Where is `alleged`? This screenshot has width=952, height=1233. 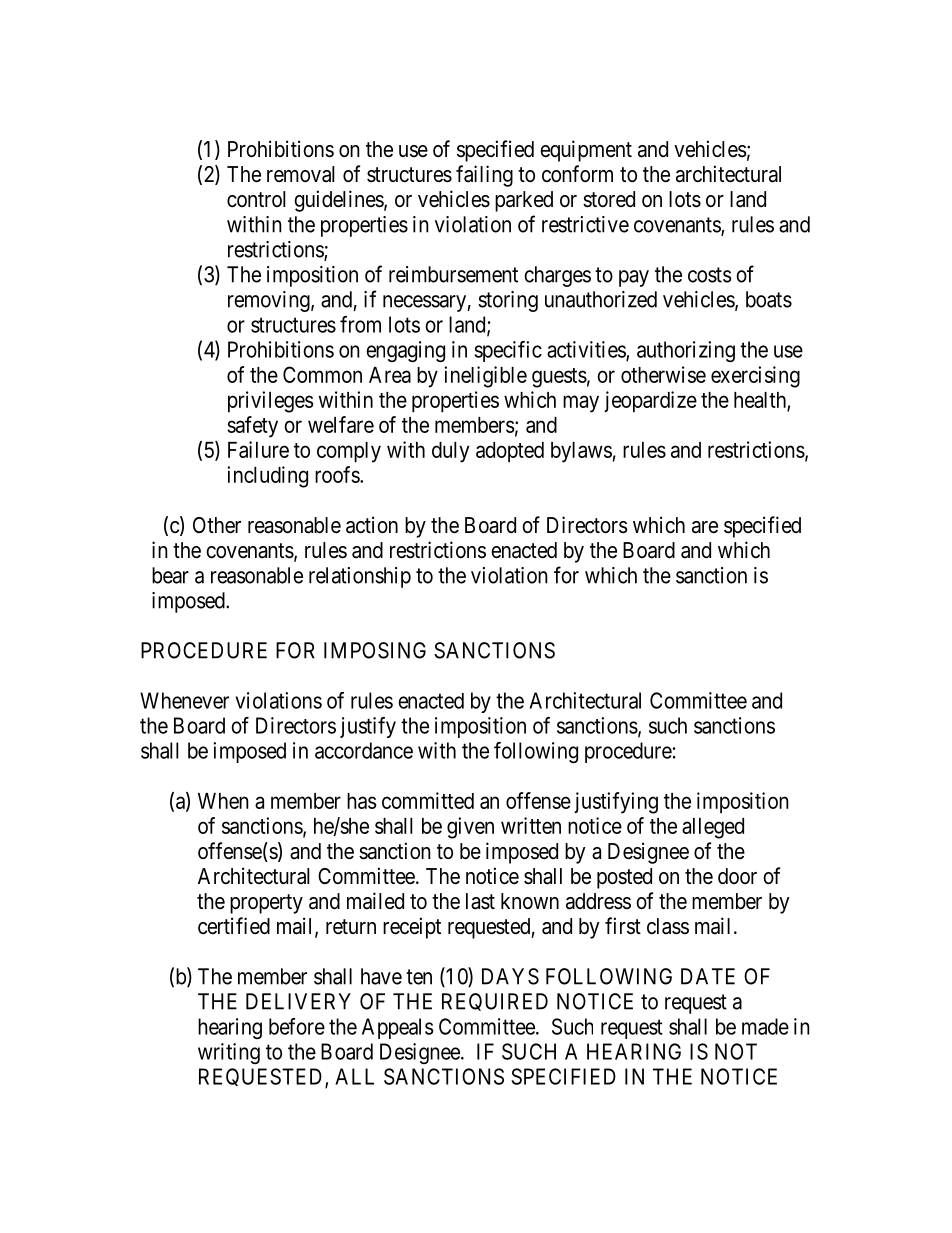 alleged is located at coordinates (713, 828).
